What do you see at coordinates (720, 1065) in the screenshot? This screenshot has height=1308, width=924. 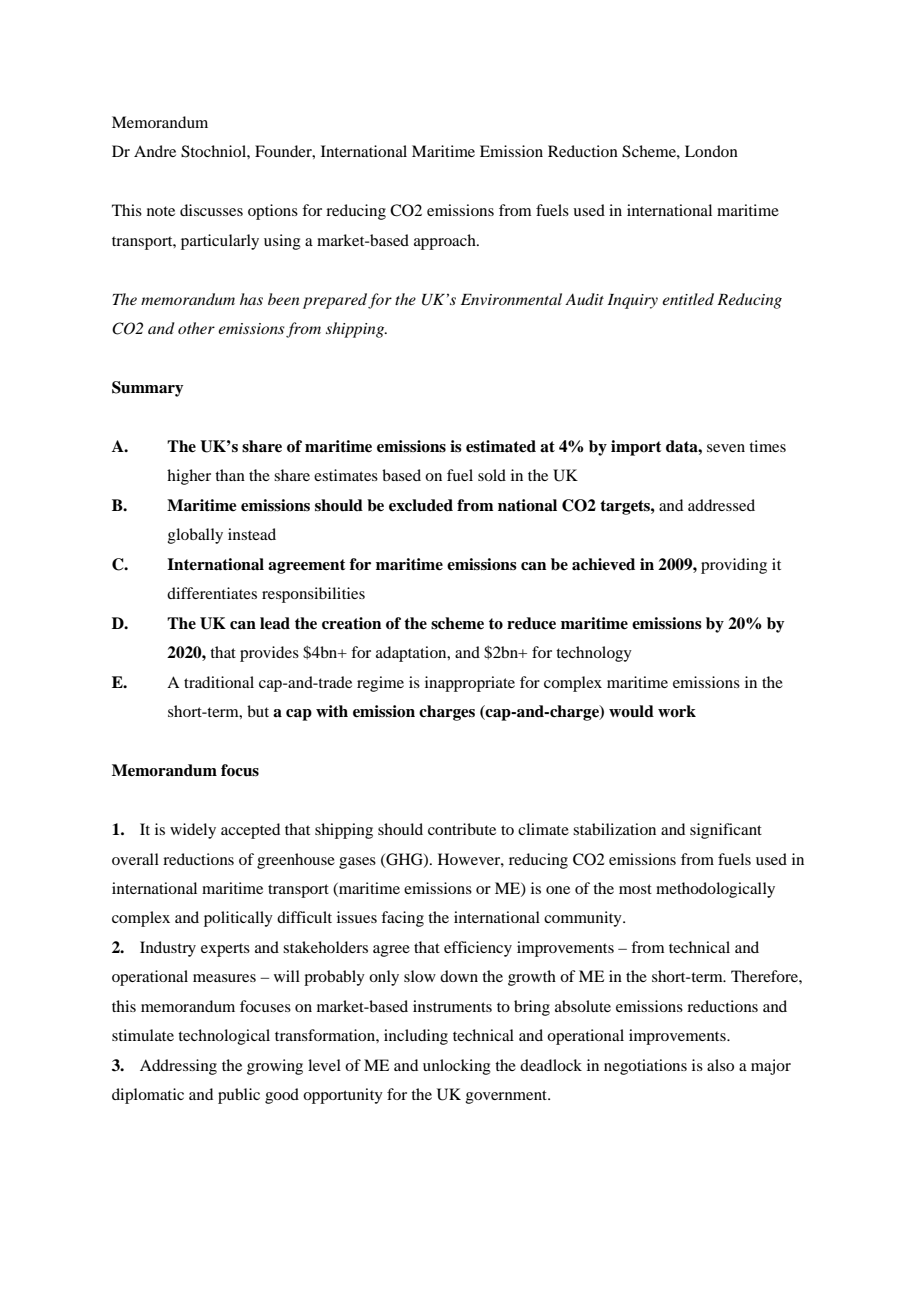 I see `also` at bounding box center [720, 1065].
